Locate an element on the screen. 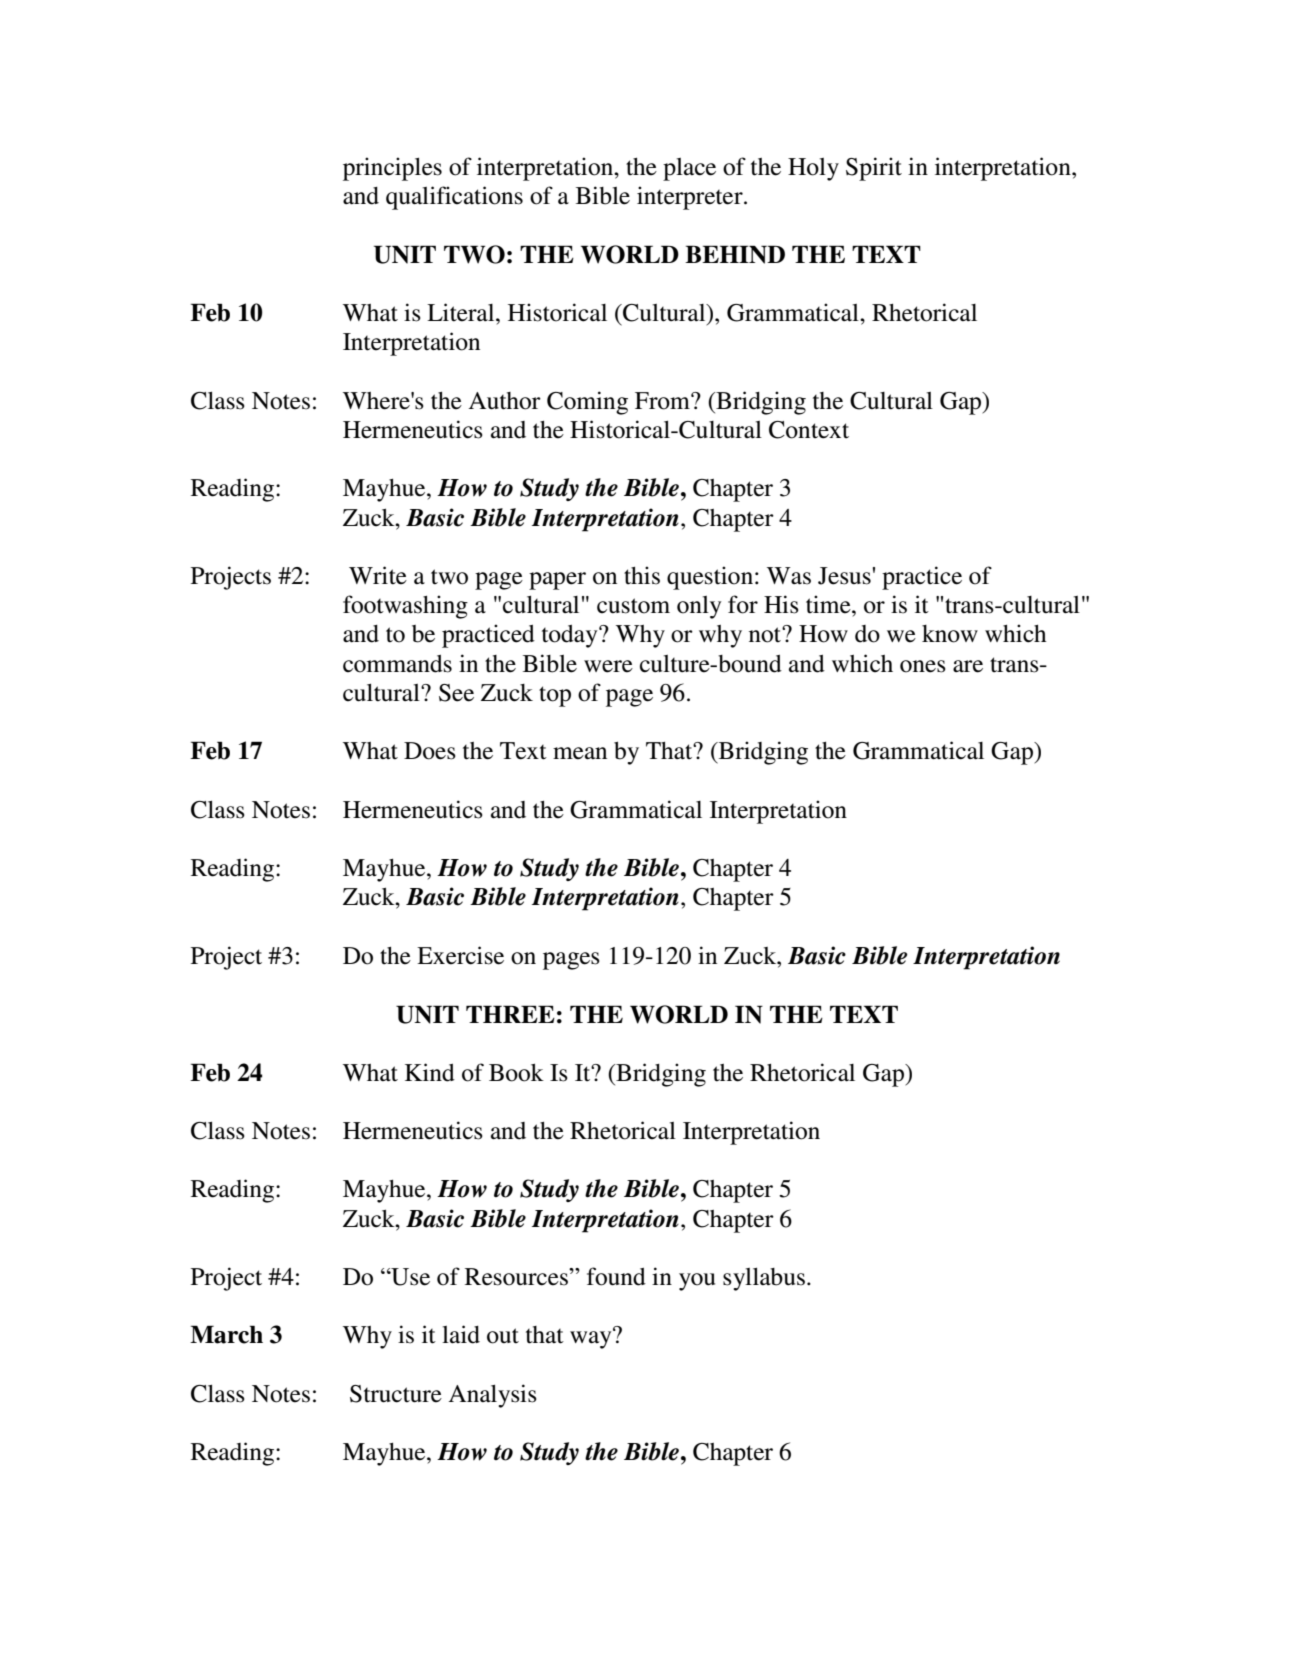 The image size is (1295, 1676). Kind is located at coordinates (430, 1072).
